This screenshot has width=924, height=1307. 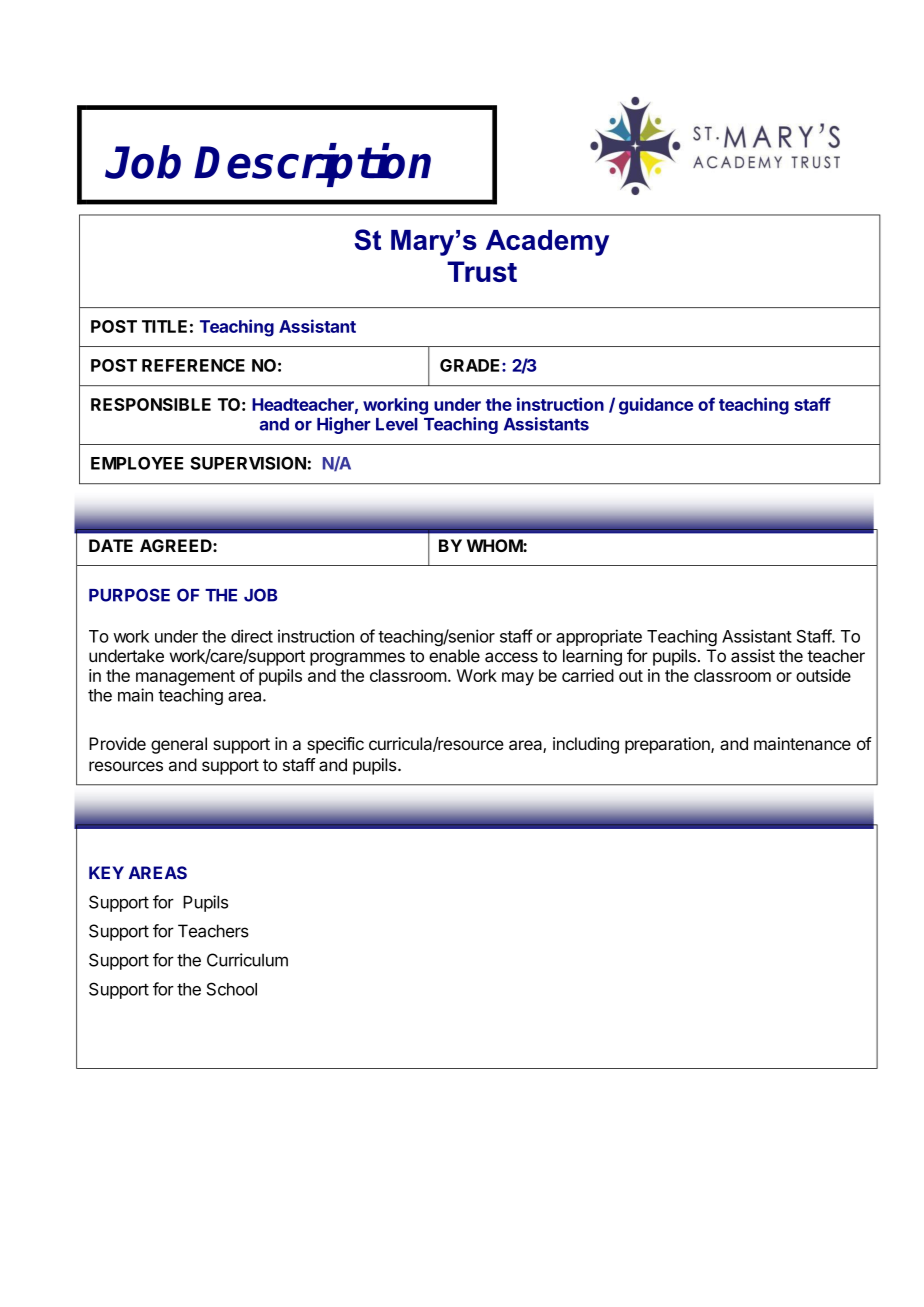 I want to click on School, so click(x=232, y=989).
